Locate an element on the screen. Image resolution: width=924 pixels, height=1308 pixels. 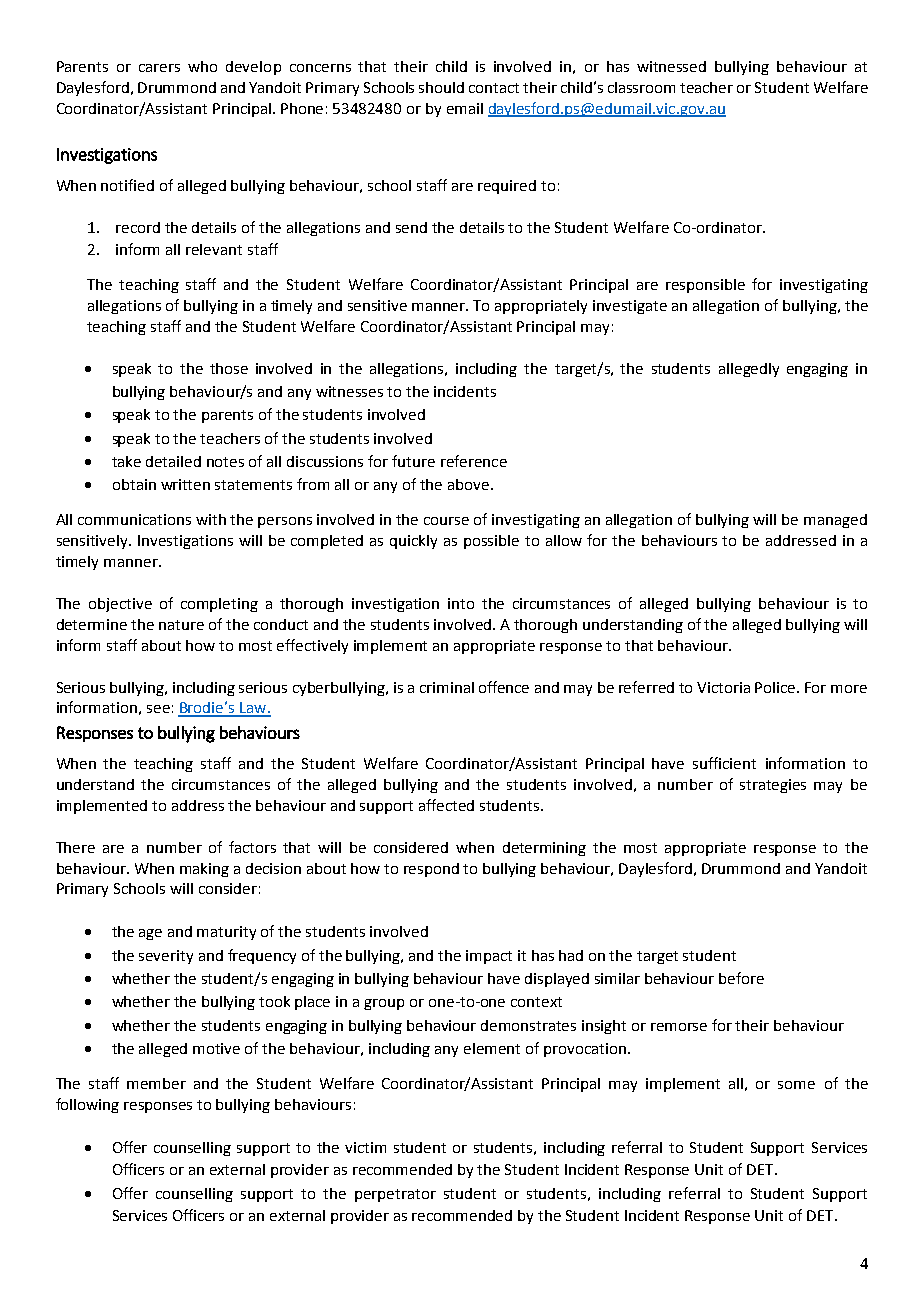
perpetrator is located at coordinates (395, 1195).
